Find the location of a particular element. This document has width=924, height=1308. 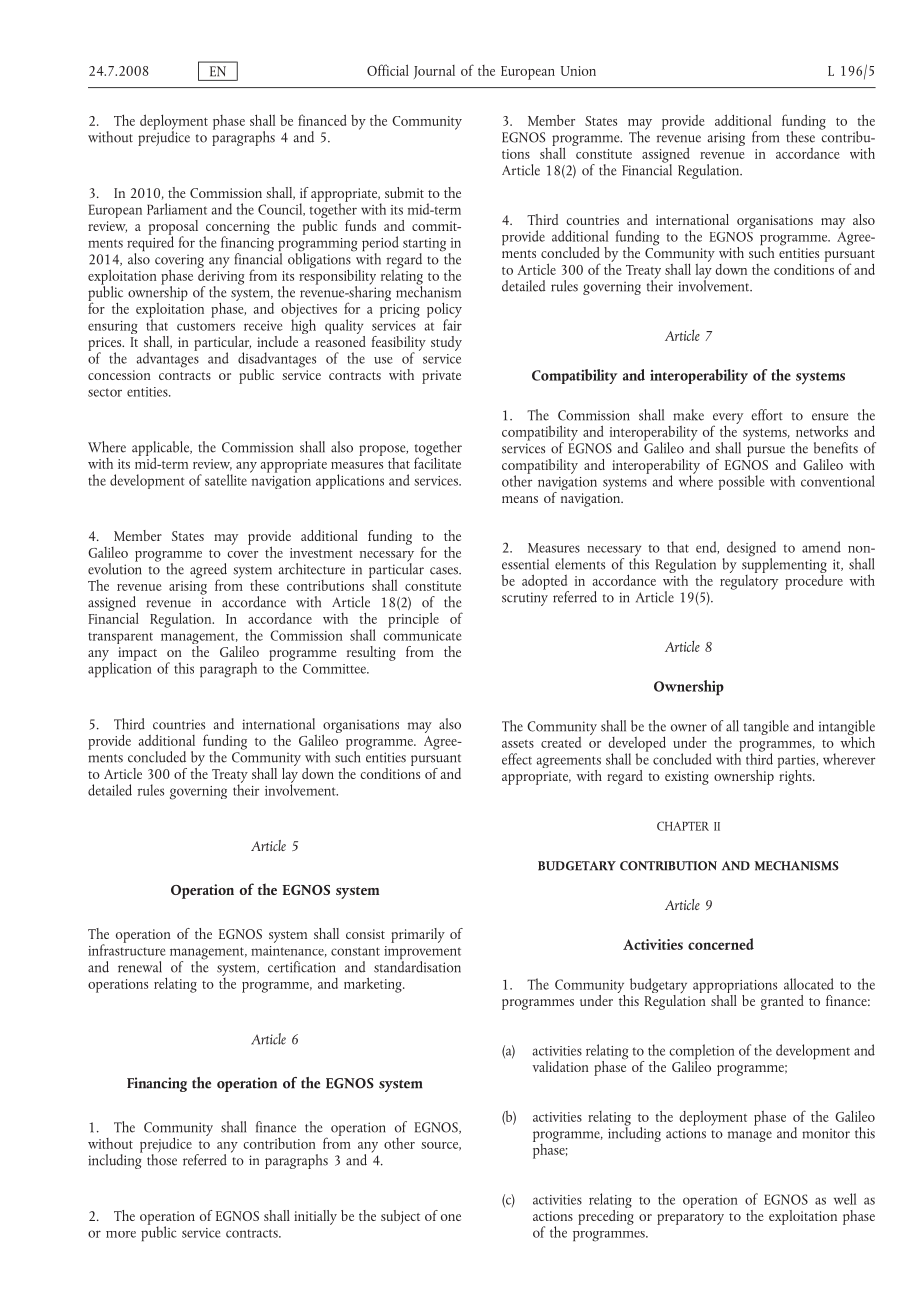

Parliament is located at coordinates (177, 209).
